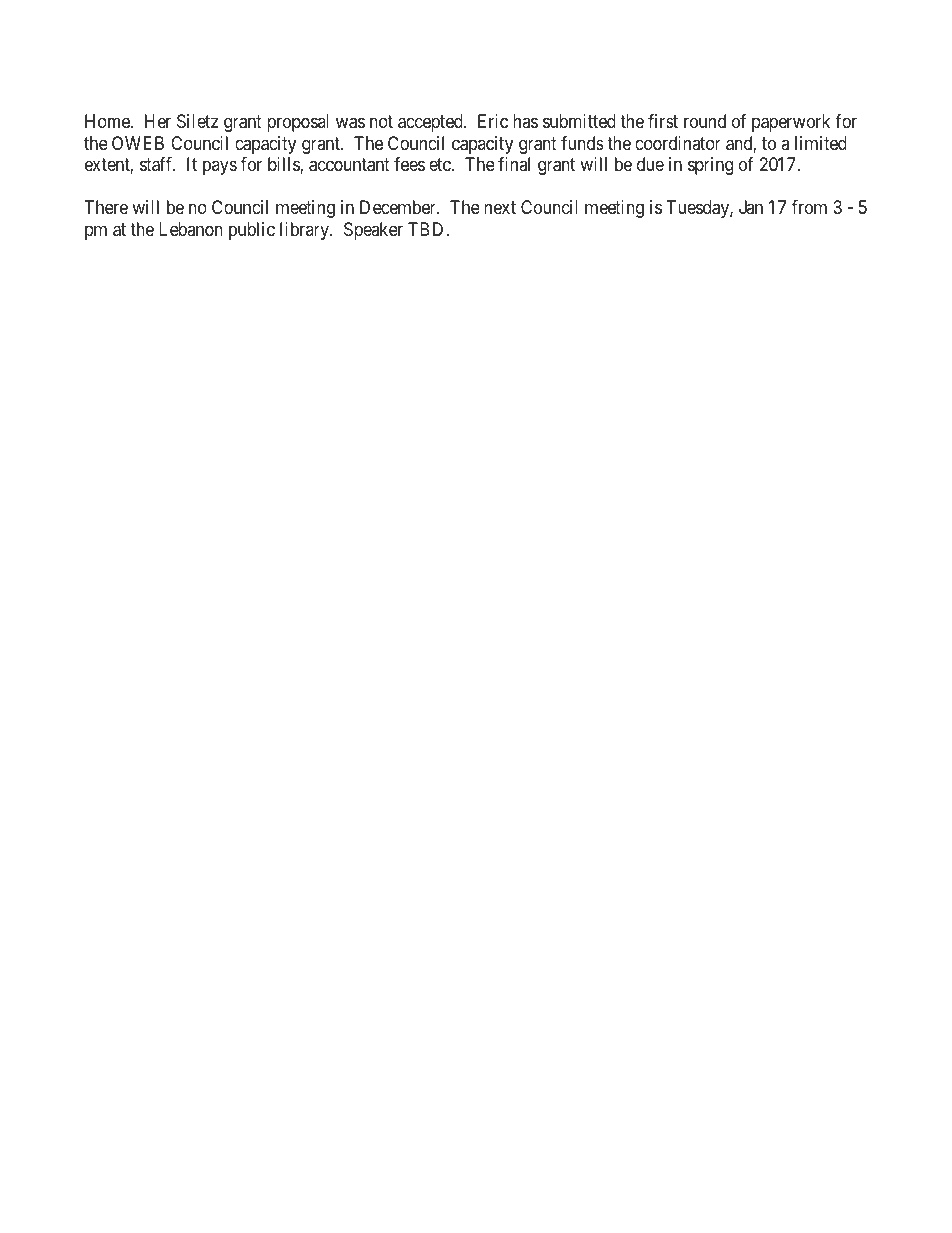  I want to click on December, so click(399, 207).
